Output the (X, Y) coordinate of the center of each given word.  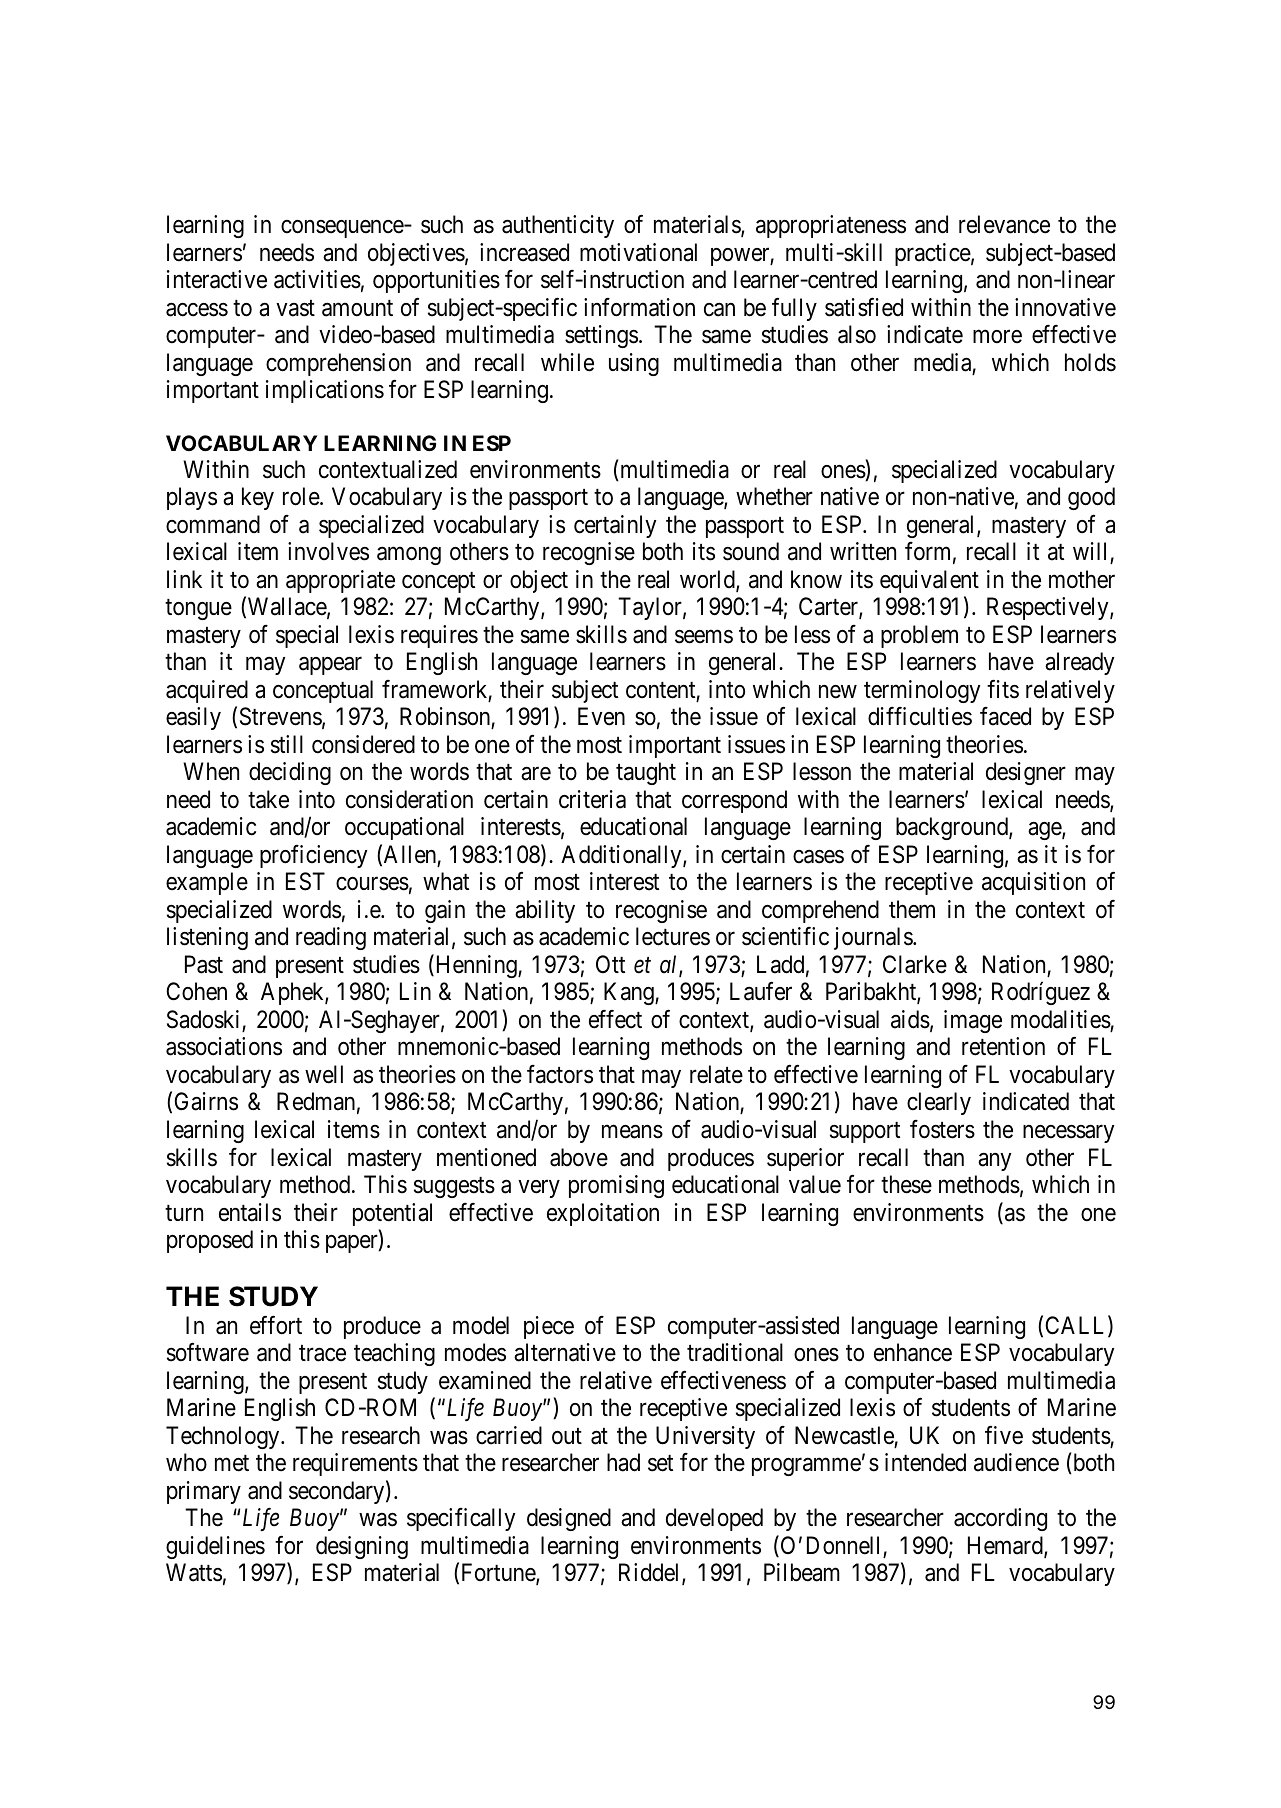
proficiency (313, 856)
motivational (638, 252)
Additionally (622, 856)
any (994, 1162)
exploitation (603, 1214)
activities (317, 279)
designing (362, 1547)
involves (328, 551)
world (708, 580)
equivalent (929, 581)
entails (250, 1212)
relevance (1004, 224)
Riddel (651, 1573)
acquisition (1033, 883)
